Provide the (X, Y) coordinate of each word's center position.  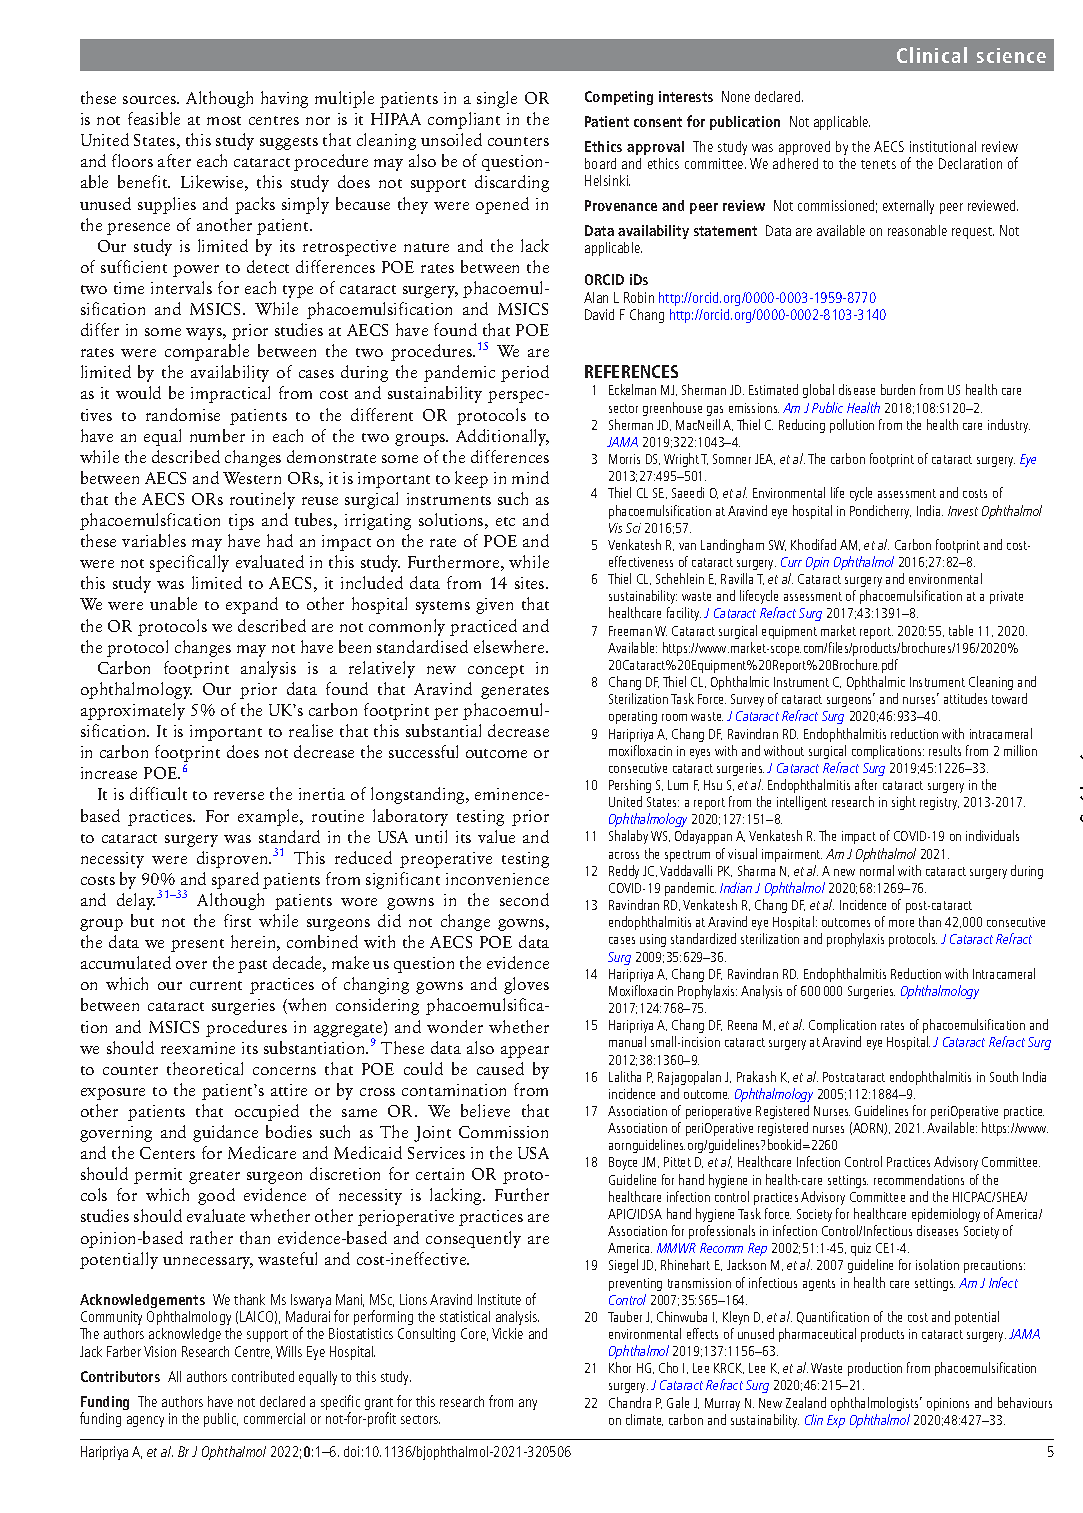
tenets (878, 164)
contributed (263, 1376)
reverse (239, 796)
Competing (619, 98)
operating (633, 717)
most (224, 120)
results (945, 750)
